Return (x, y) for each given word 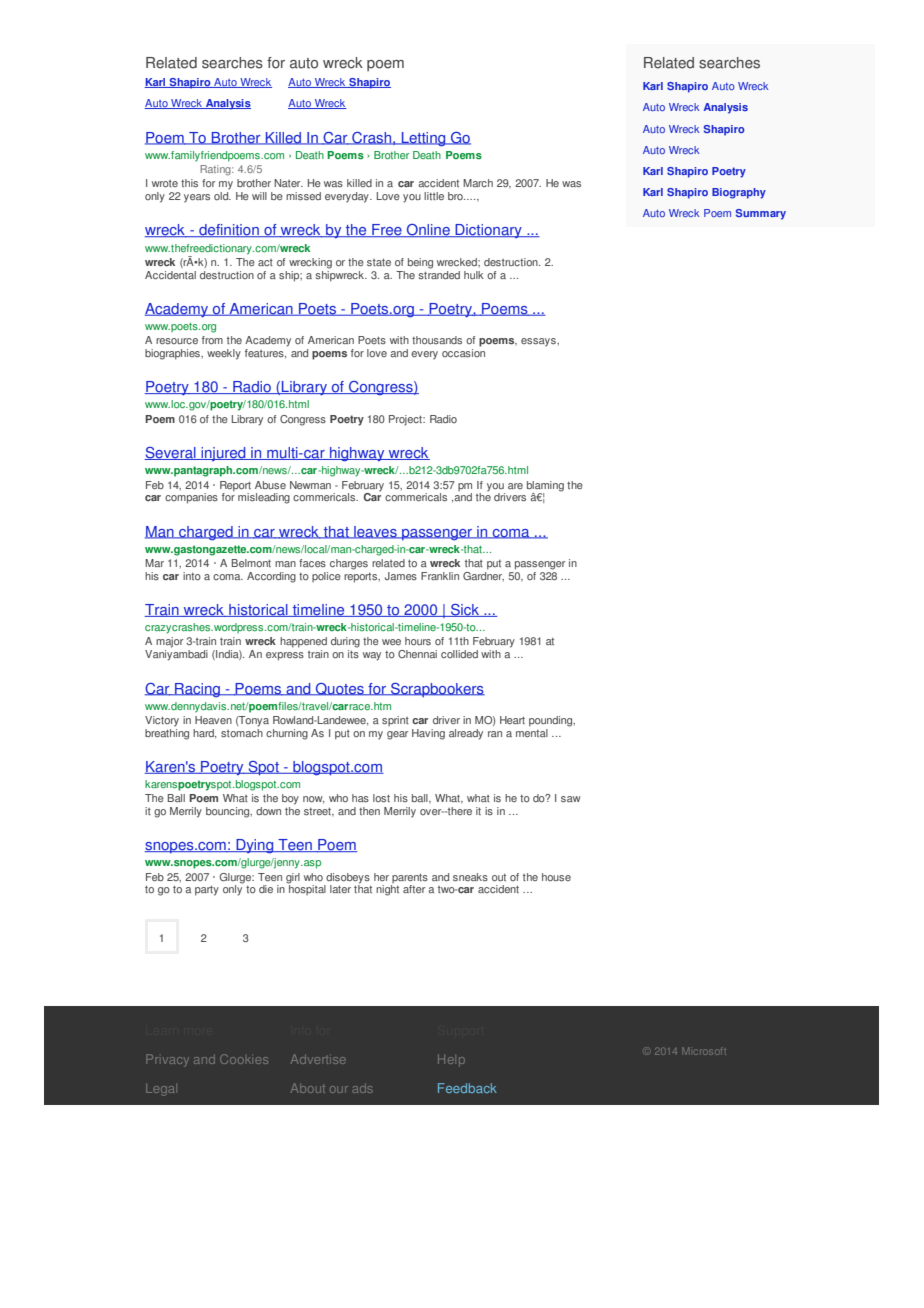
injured (223, 454)
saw (571, 799)
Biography (739, 193)
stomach (242, 731)
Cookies (244, 1059)
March (478, 183)
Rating (216, 170)
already (466, 734)
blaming (545, 486)
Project (406, 420)
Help (451, 1060)
